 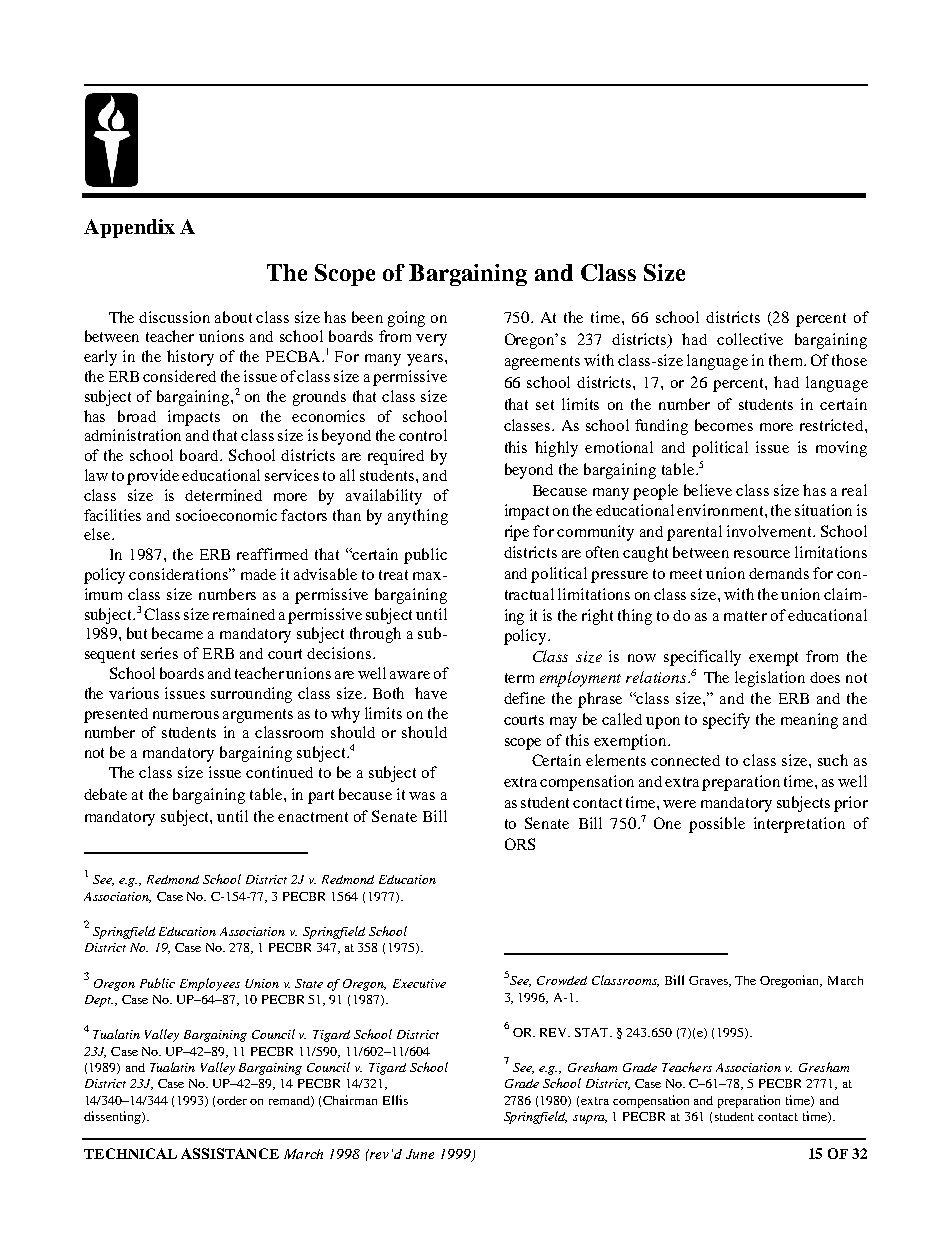 What do you see at coordinates (129, 228) in the screenshot?
I see `Appendix` at bounding box center [129, 228].
